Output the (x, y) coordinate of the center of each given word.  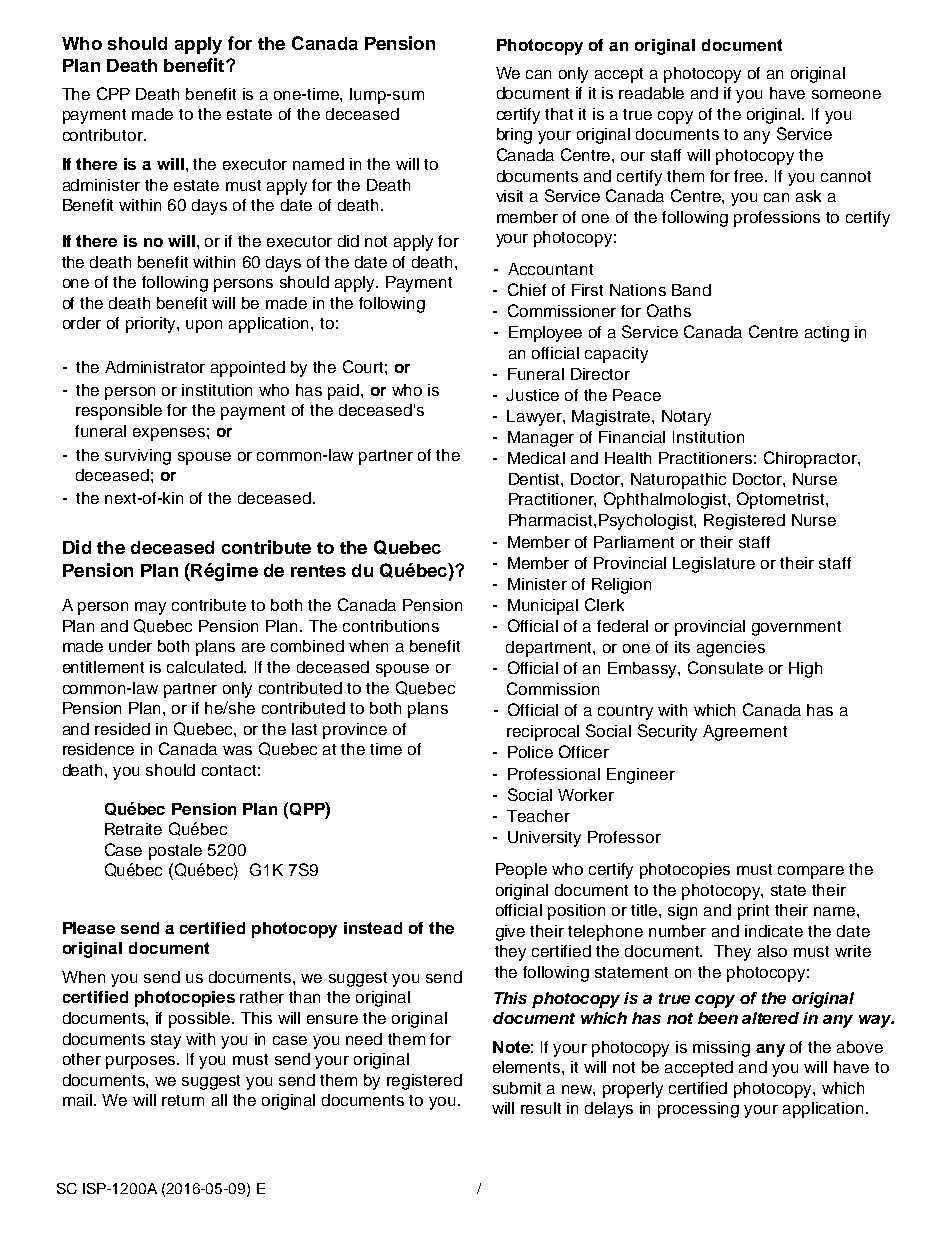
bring (514, 136)
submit (517, 1088)
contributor (104, 135)
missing (721, 1049)
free (750, 176)
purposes (142, 1062)
